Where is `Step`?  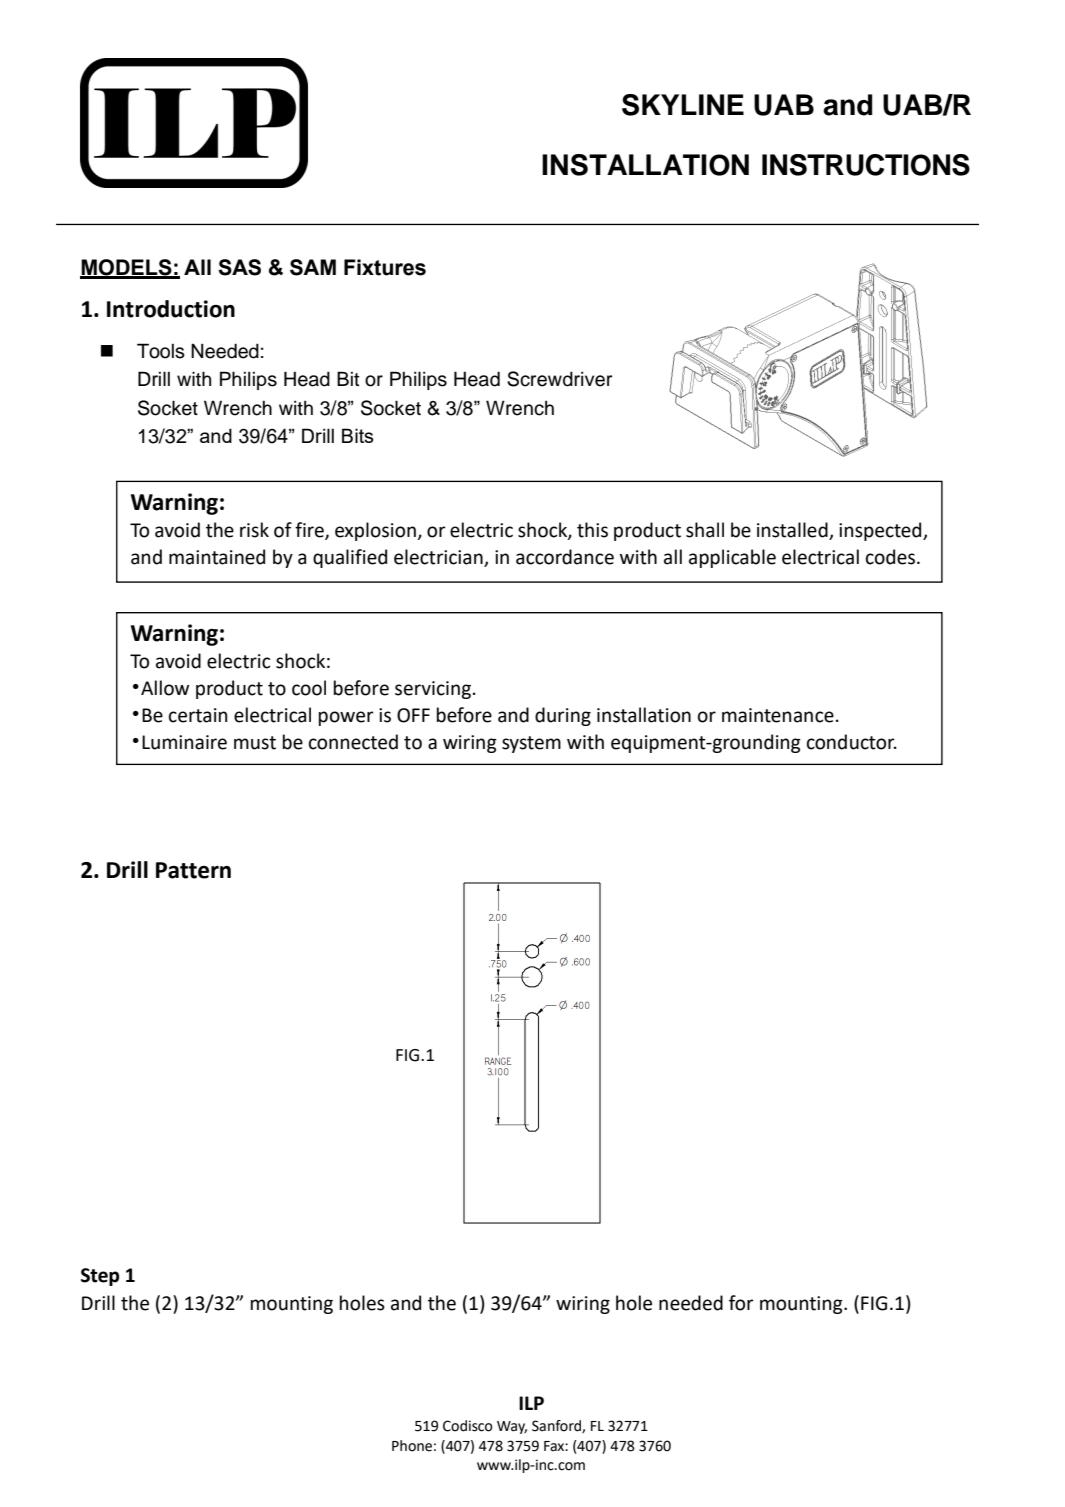 Step is located at coordinates (100, 1277).
